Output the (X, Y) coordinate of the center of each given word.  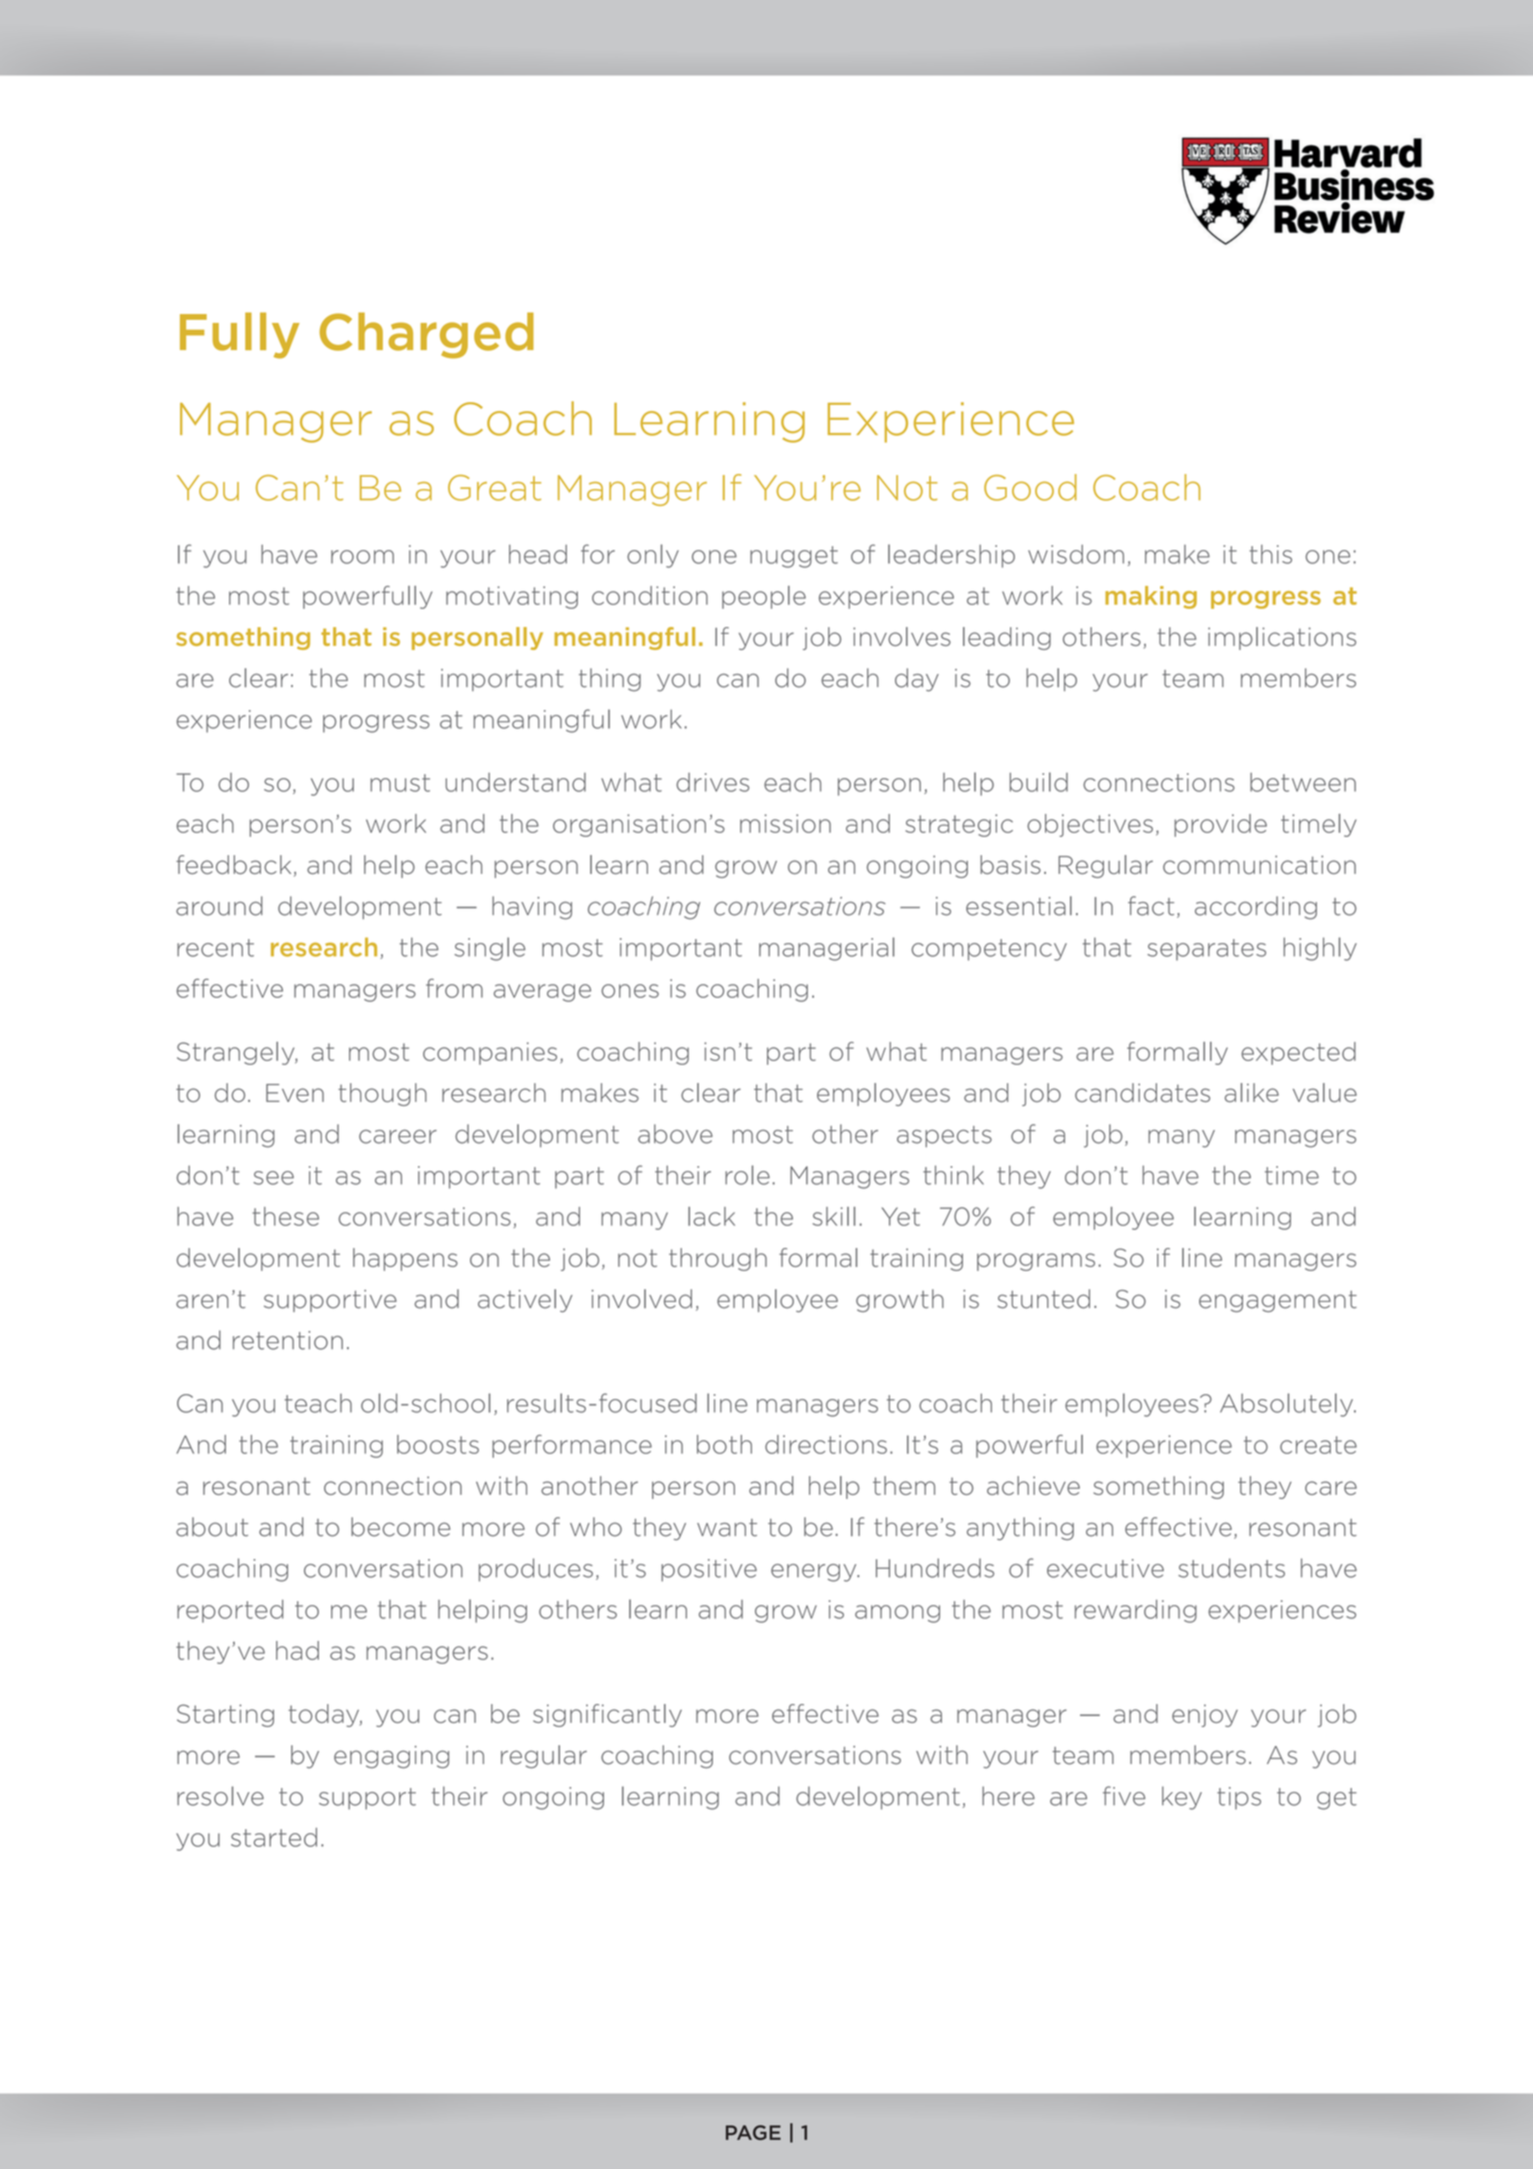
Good (1030, 487)
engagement (1278, 1301)
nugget (794, 557)
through (718, 1259)
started (274, 1837)
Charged (427, 335)
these (286, 1216)
